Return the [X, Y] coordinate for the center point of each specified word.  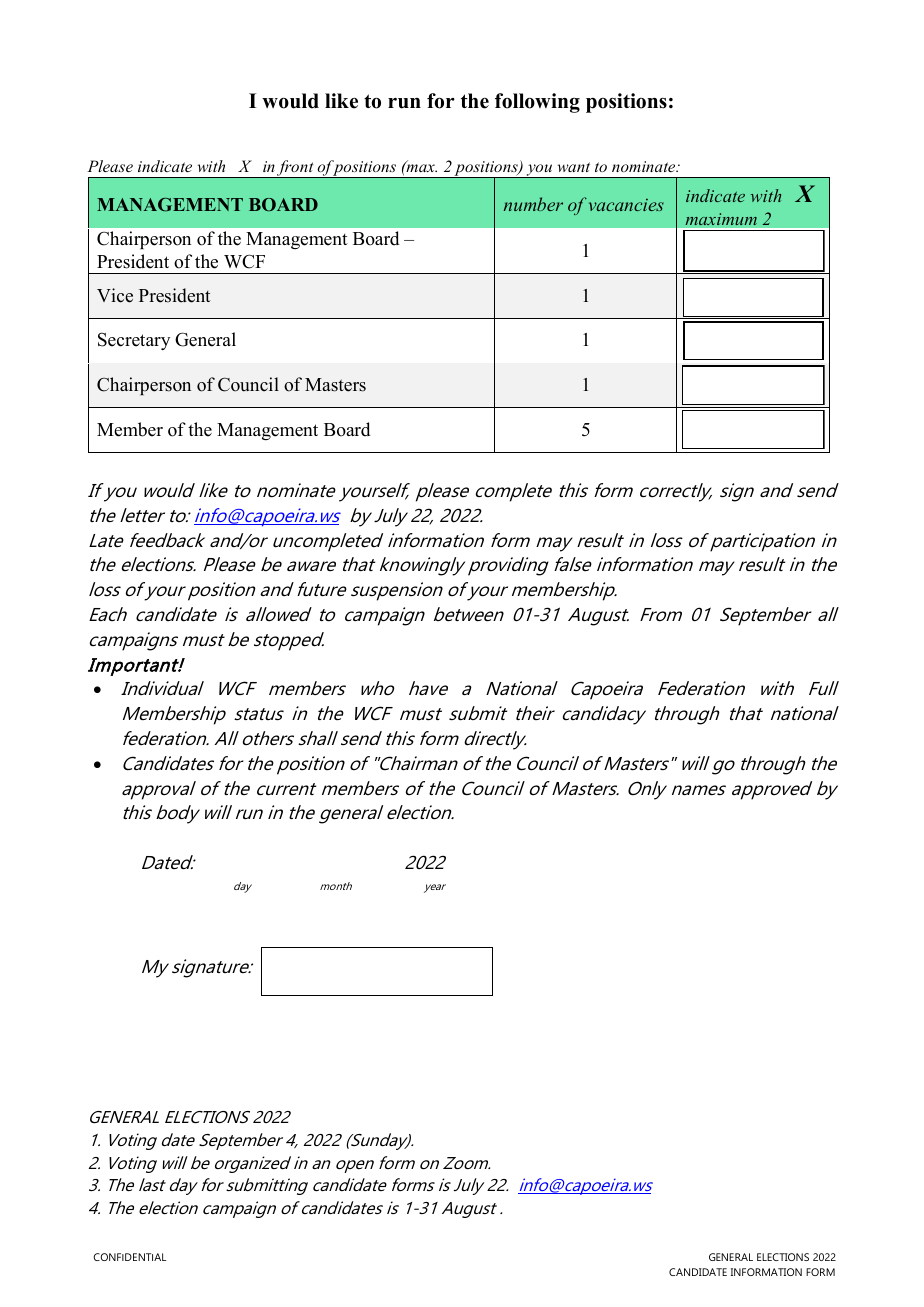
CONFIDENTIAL [129, 1257]
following [537, 103]
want [573, 167]
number [533, 204]
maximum [721, 219]
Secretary [134, 341]
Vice [115, 295]
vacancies [626, 204]
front [295, 169]
